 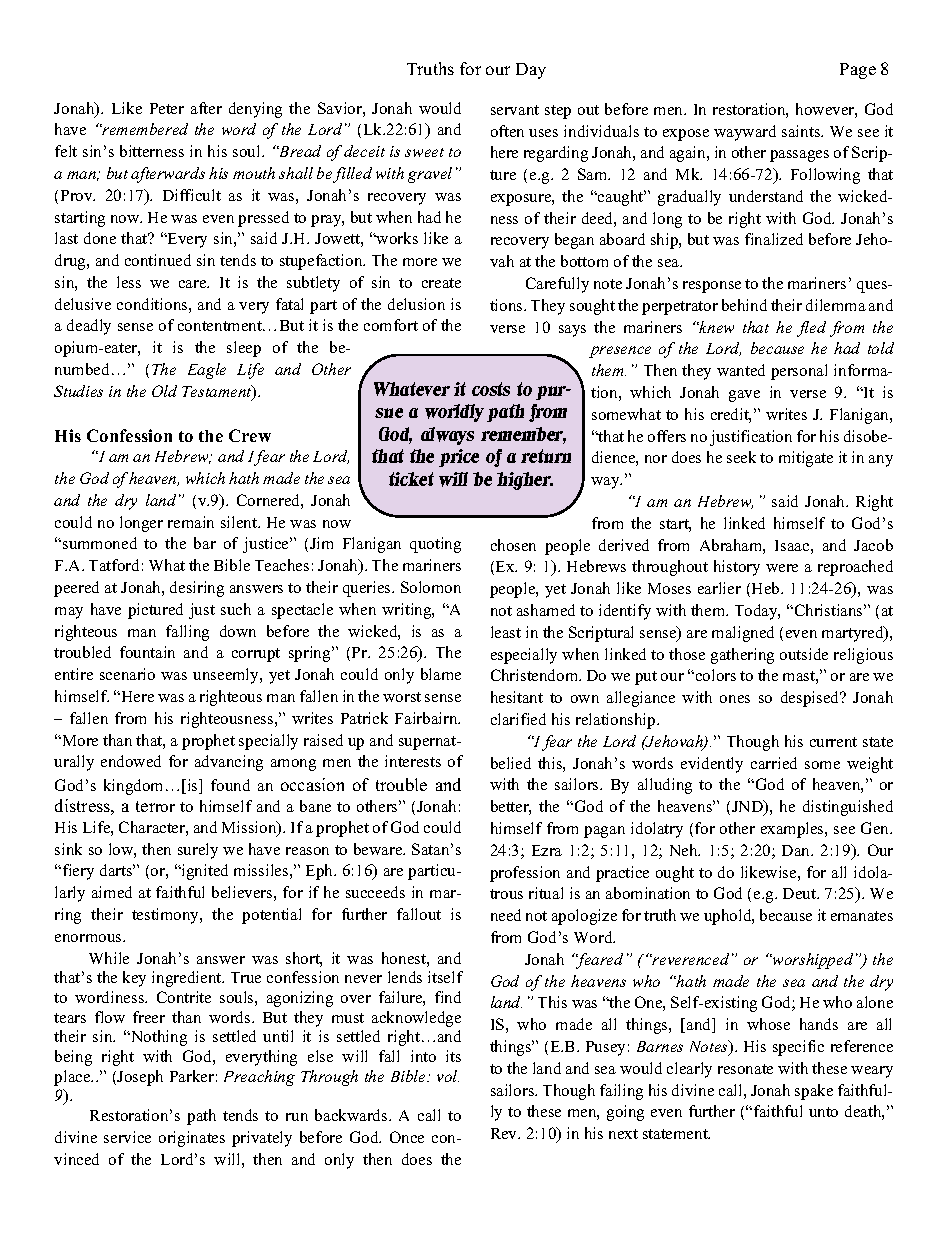 I want to click on saints, so click(x=802, y=131).
